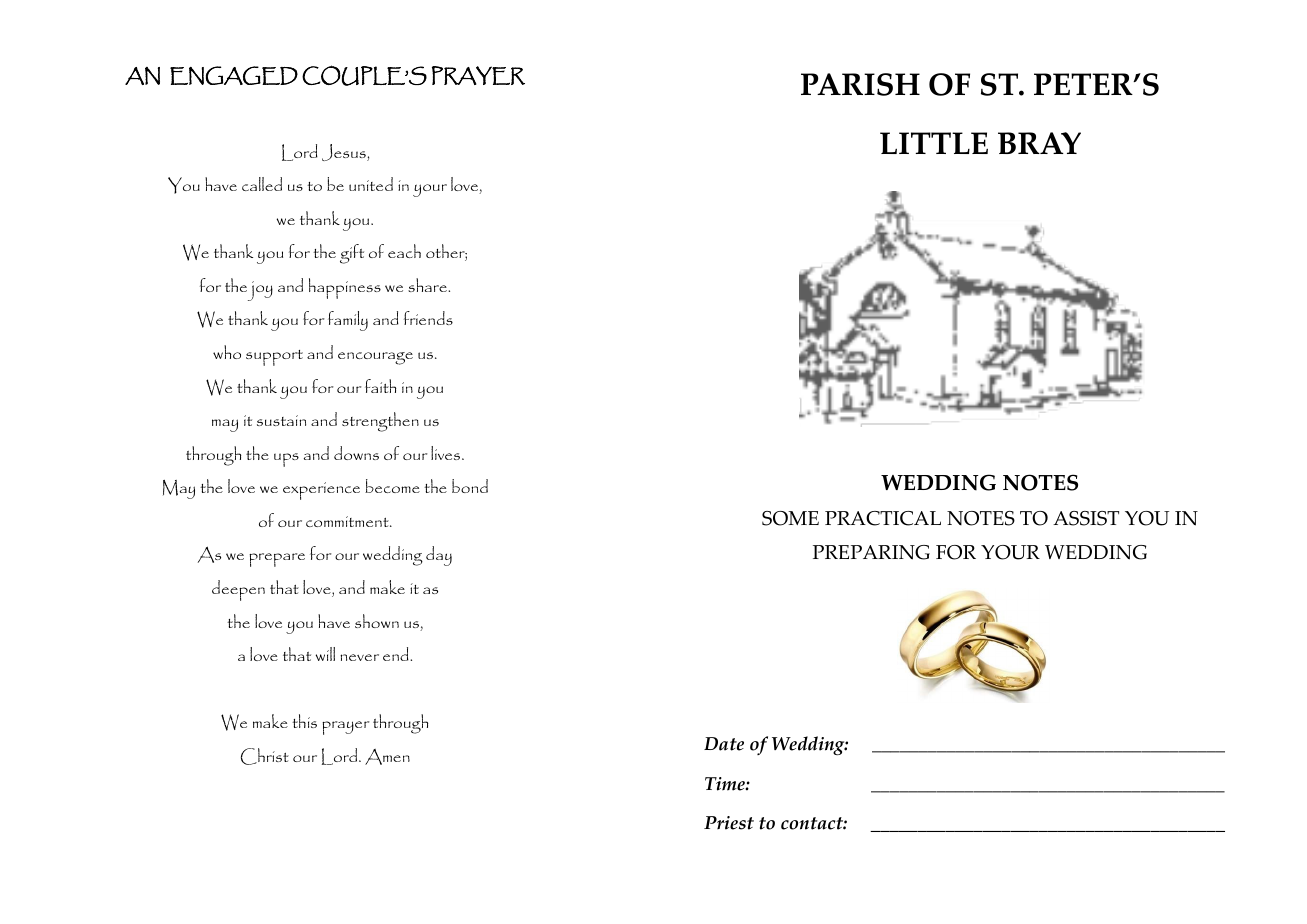 The image size is (1307, 924). I want to click on BRAY, so click(1039, 143).
